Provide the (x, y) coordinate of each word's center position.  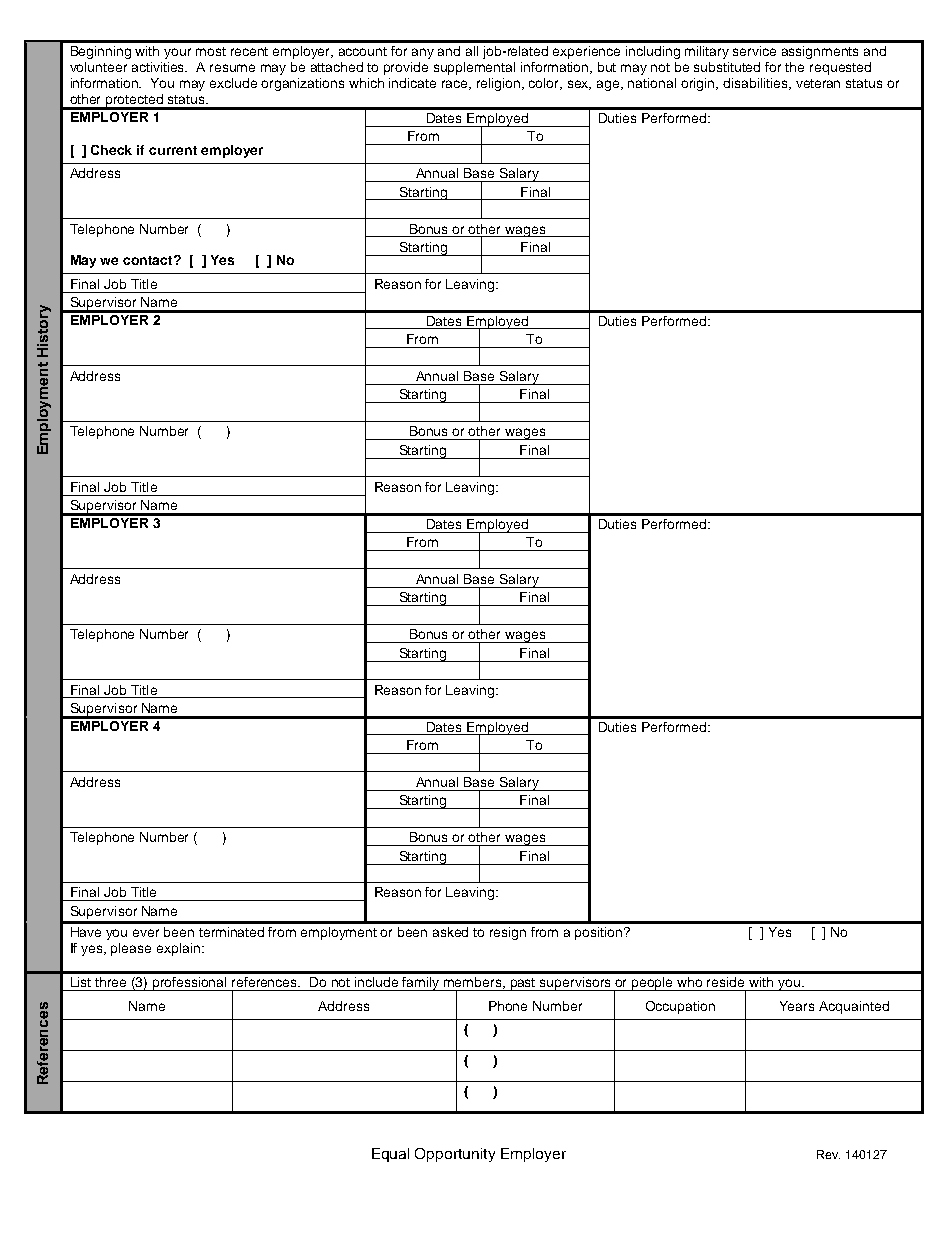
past (523, 984)
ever (146, 933)
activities (159, 67)
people (653, 984)
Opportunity (455, 1155)
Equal (390, 1155)
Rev (828, 1154)
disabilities (756, 84)
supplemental (474, 68)
